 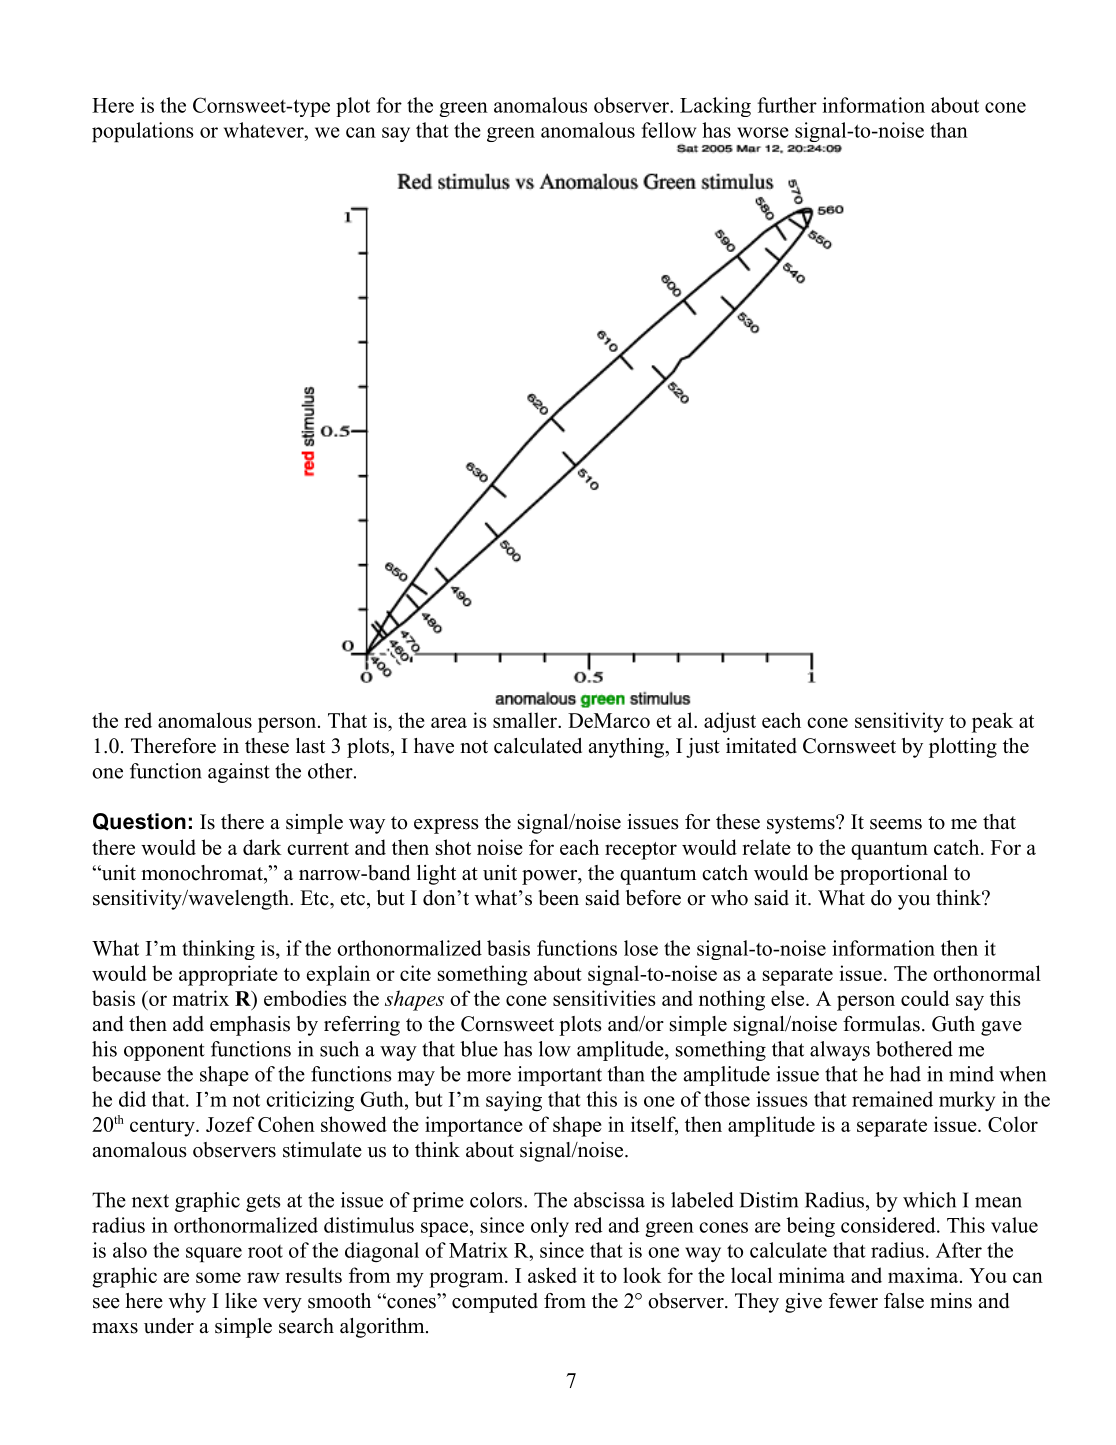 I want to click on dark, so click(x=262, y=847).
